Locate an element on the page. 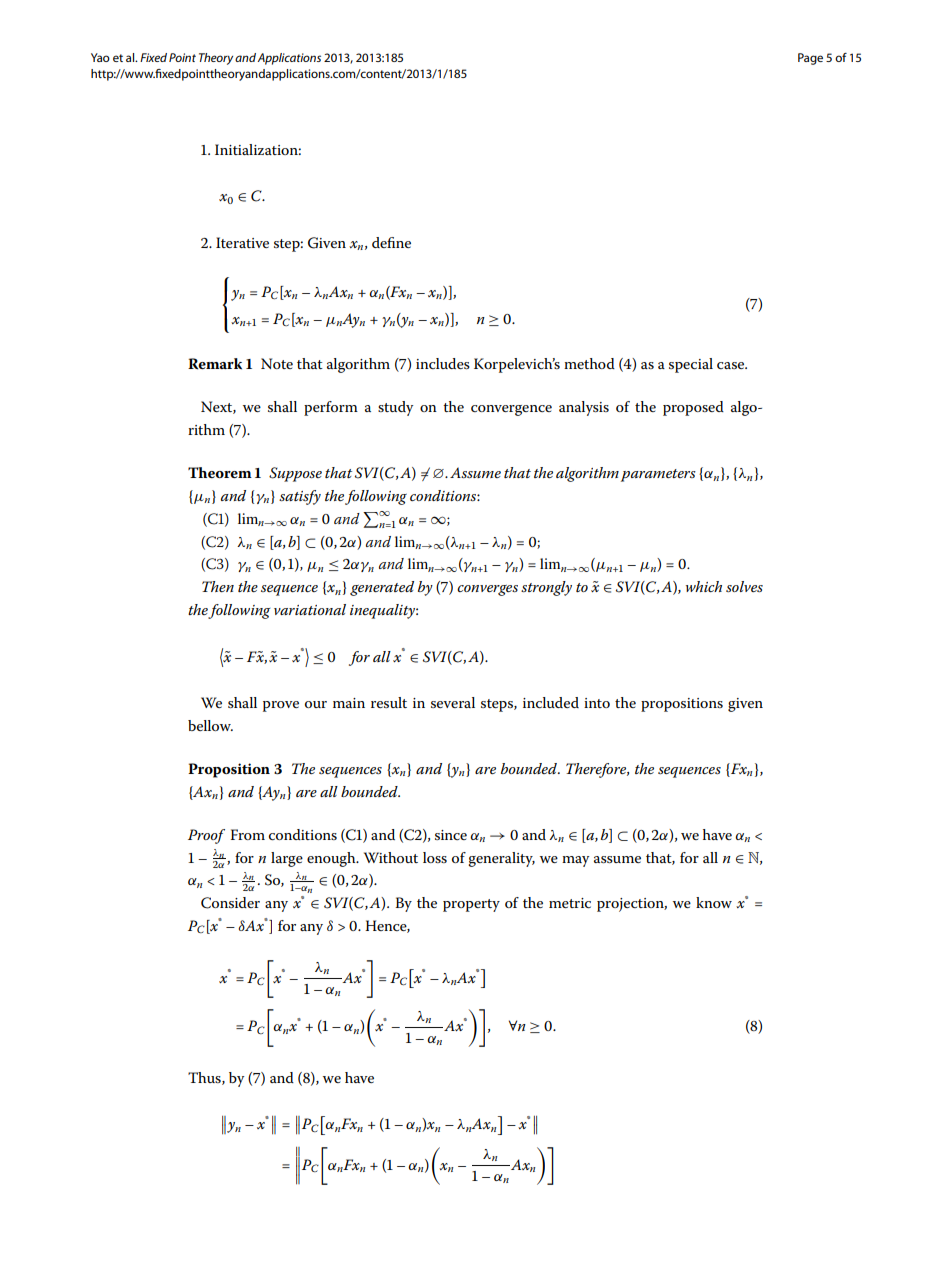  solves is located at coordinates (744, 586).
